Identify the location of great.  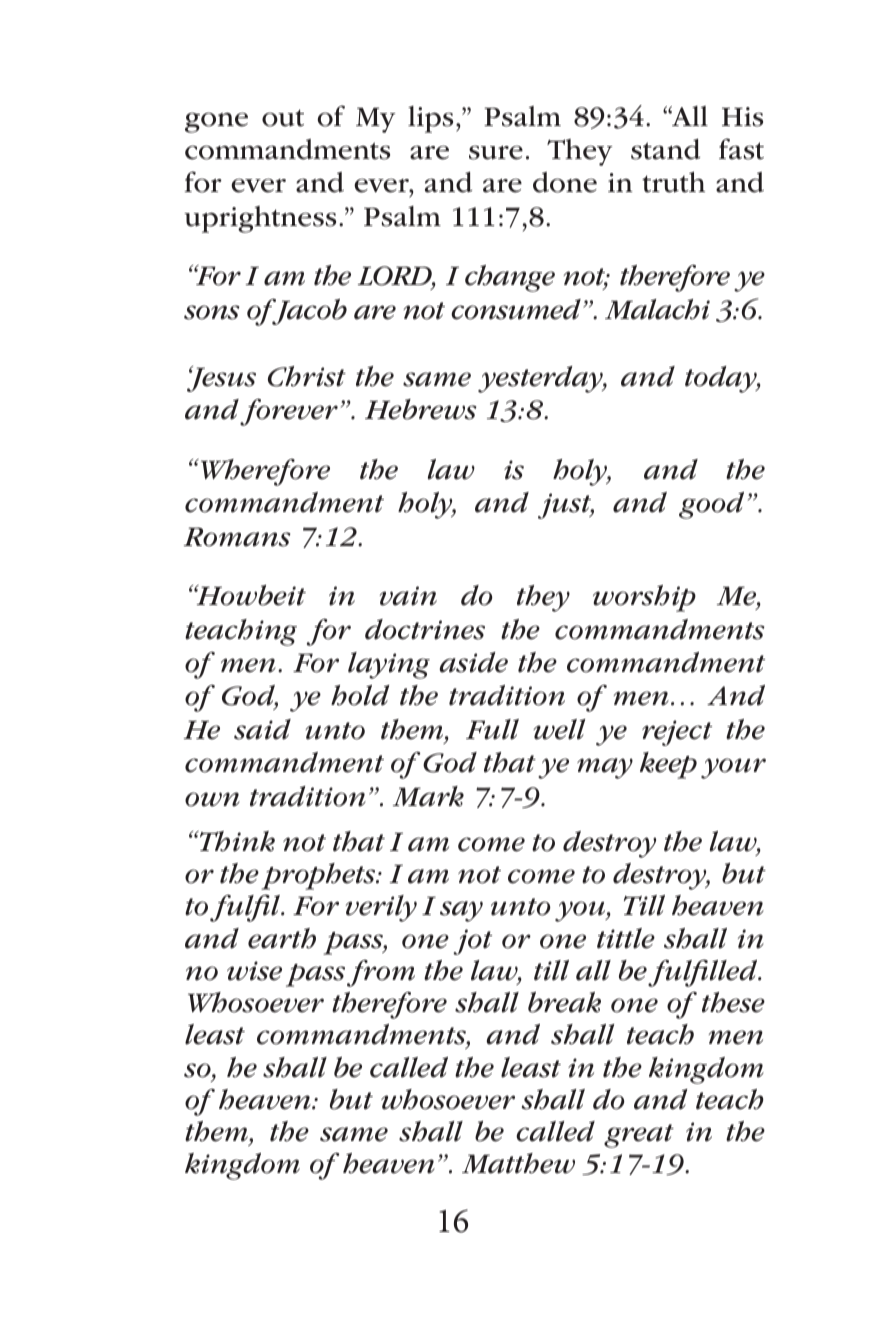
(639, 1136).
